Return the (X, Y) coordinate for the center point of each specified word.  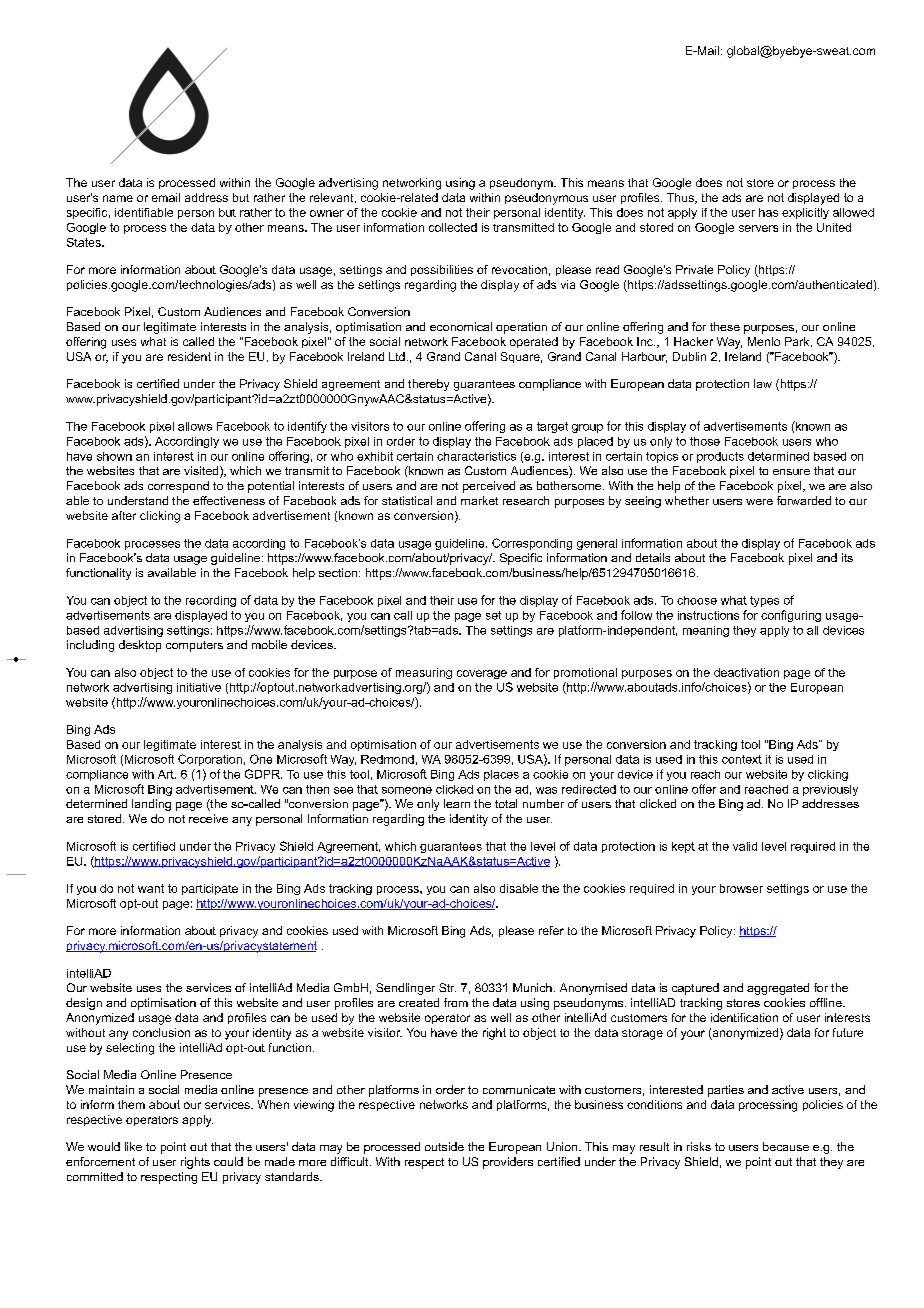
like (133, 1146)
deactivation (746, 672)
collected (453, 227)
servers (758, 228)
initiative (199, 687)
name (118, 198)
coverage (482, 674)
